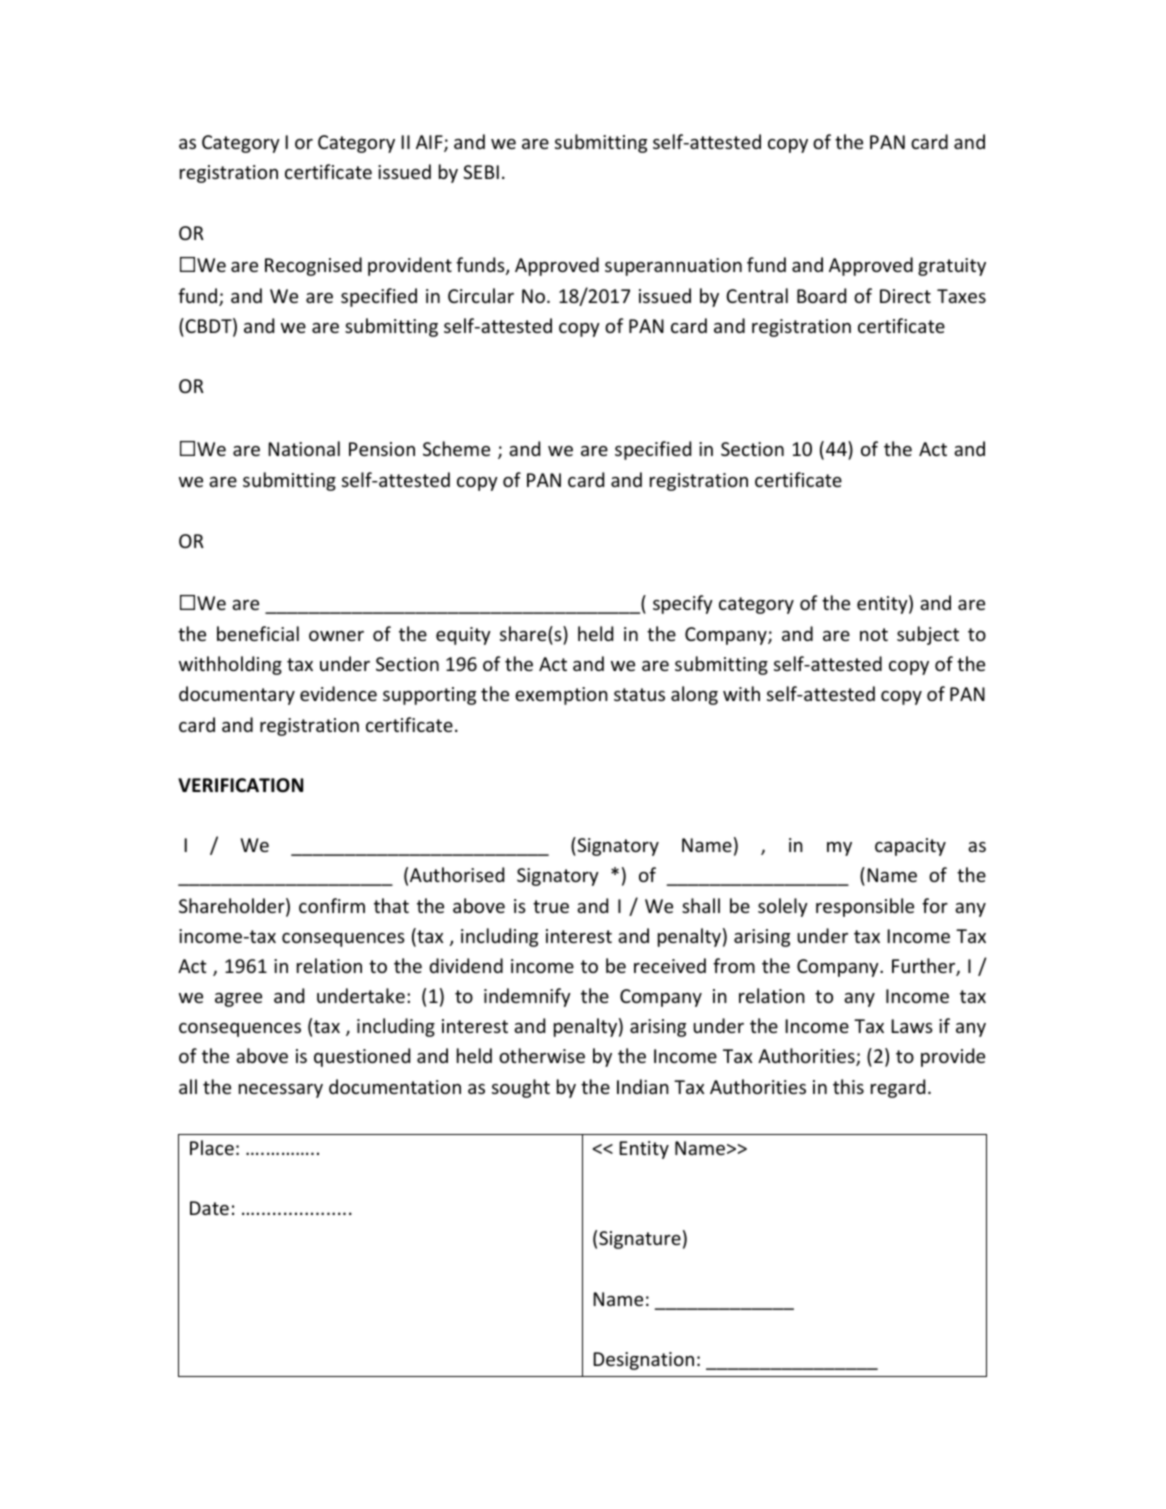 This screenshot has width=1166, height=1509. What do you see at coordinates (209, 1208) in the screenshot?
I see `Date` at bounding box center [209, 1208].
